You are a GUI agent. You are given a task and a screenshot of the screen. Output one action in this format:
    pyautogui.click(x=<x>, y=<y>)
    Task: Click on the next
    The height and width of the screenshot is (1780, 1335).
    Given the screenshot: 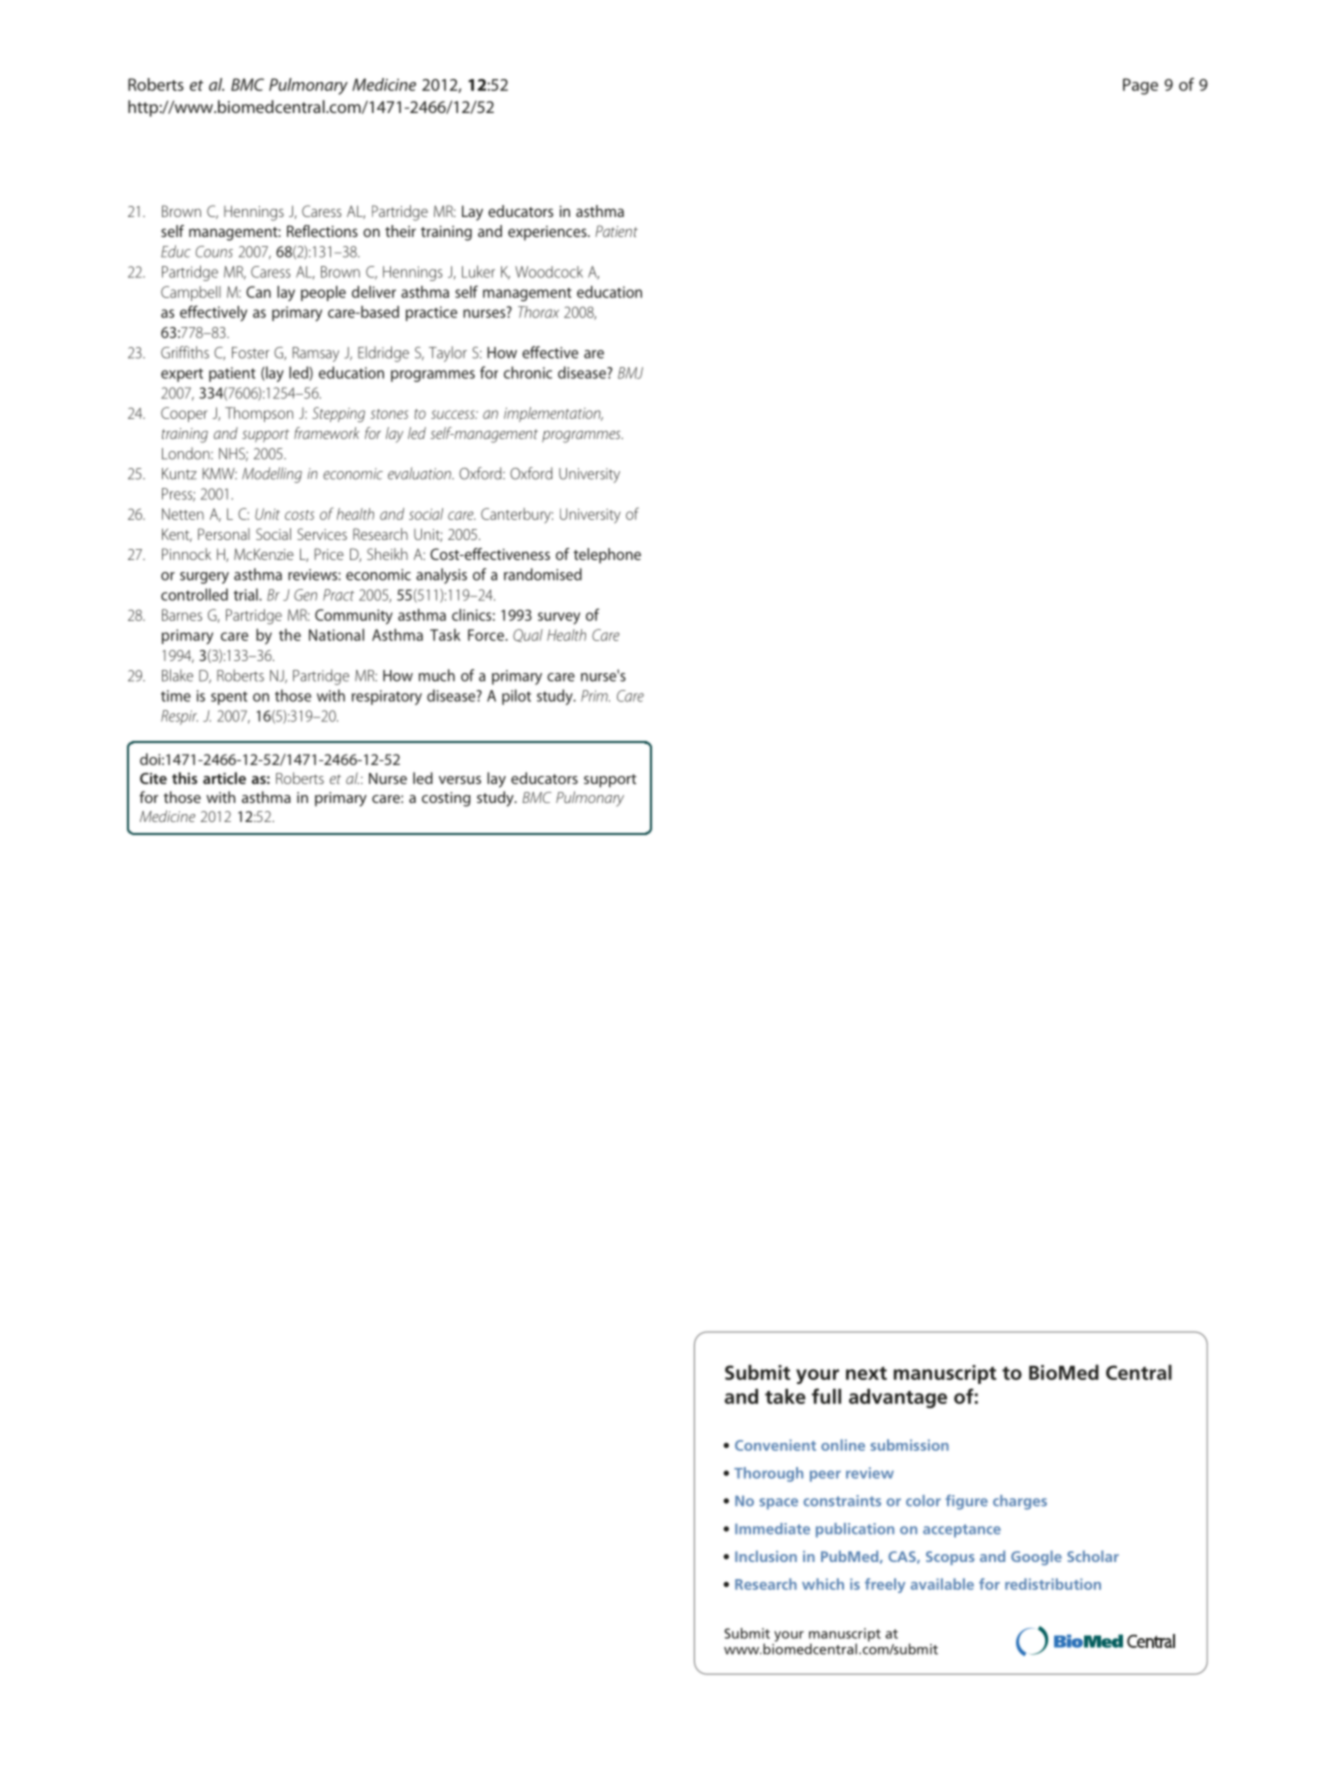 What is the action you would take?
    pyautogui.click(x=866, y=1373)
